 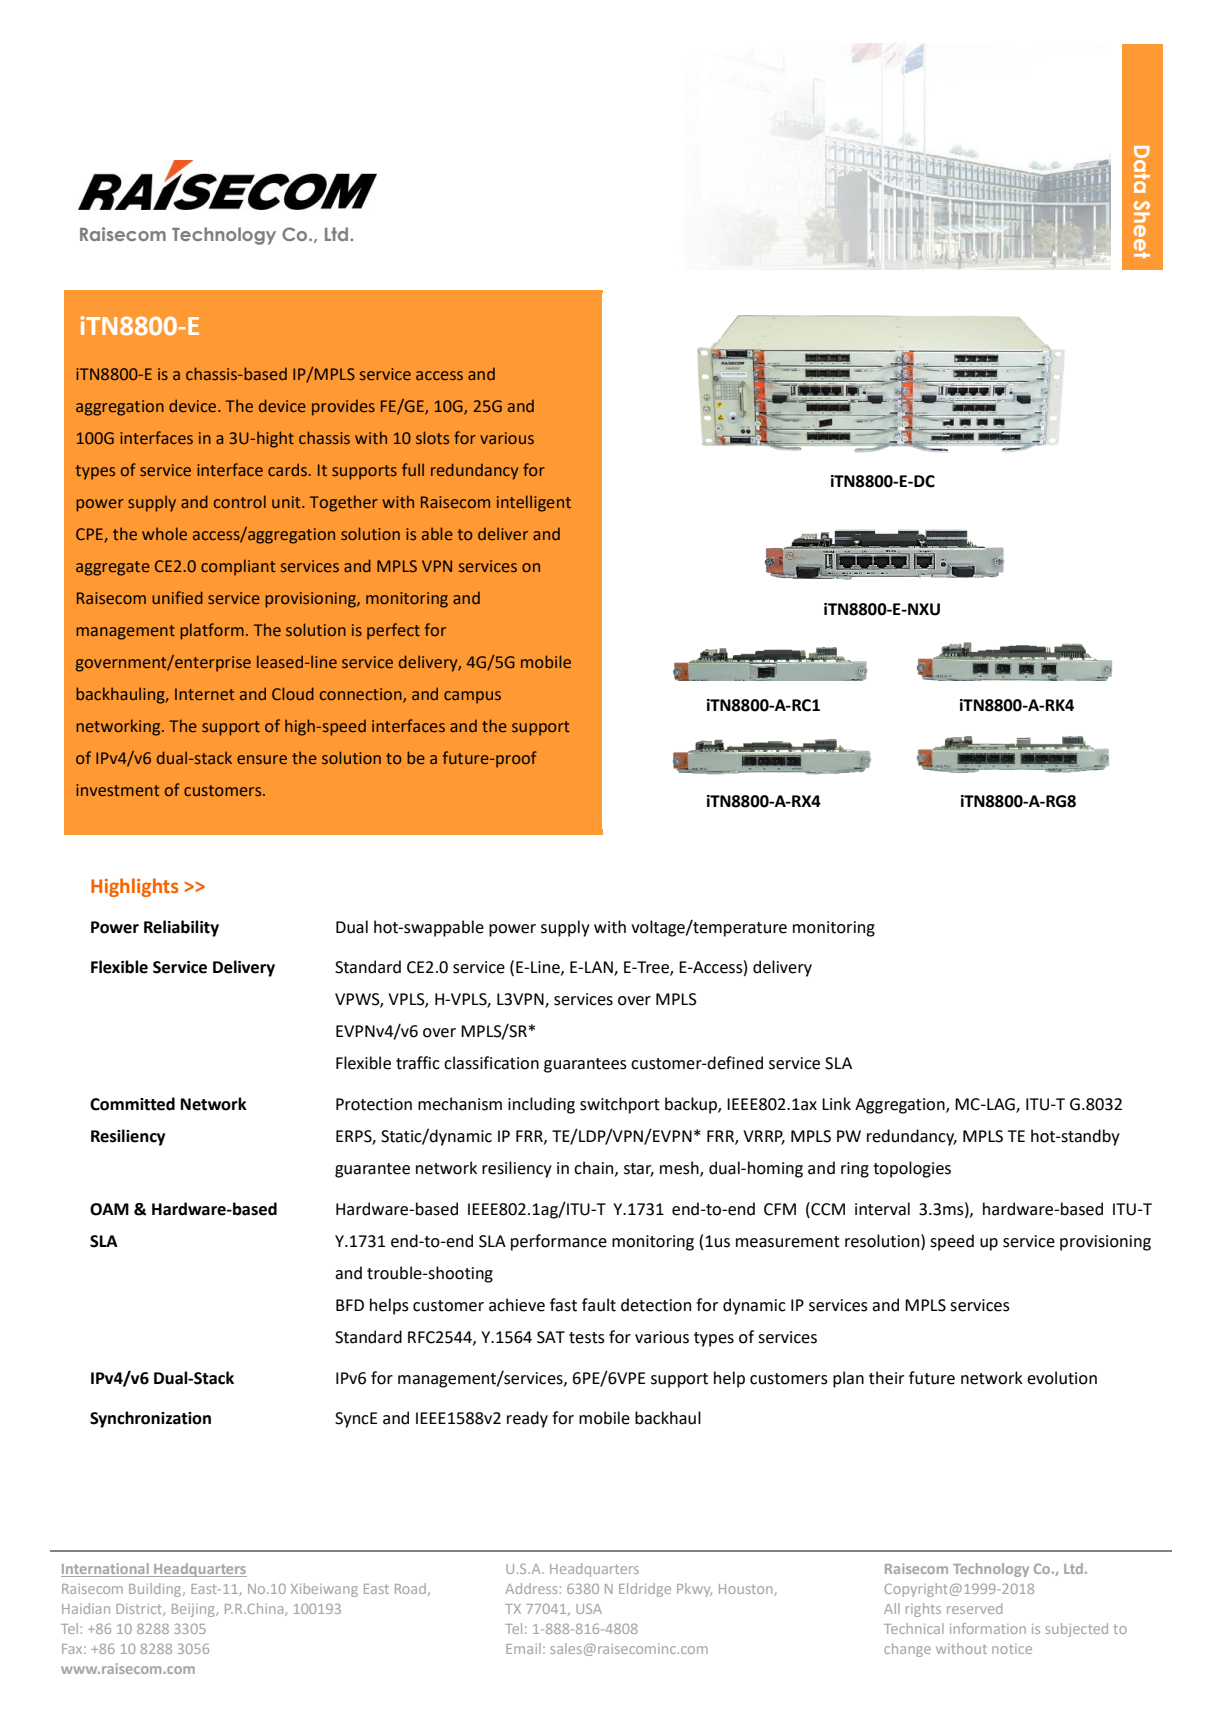 I want to click on classification, so click(x=491, y=1063).
